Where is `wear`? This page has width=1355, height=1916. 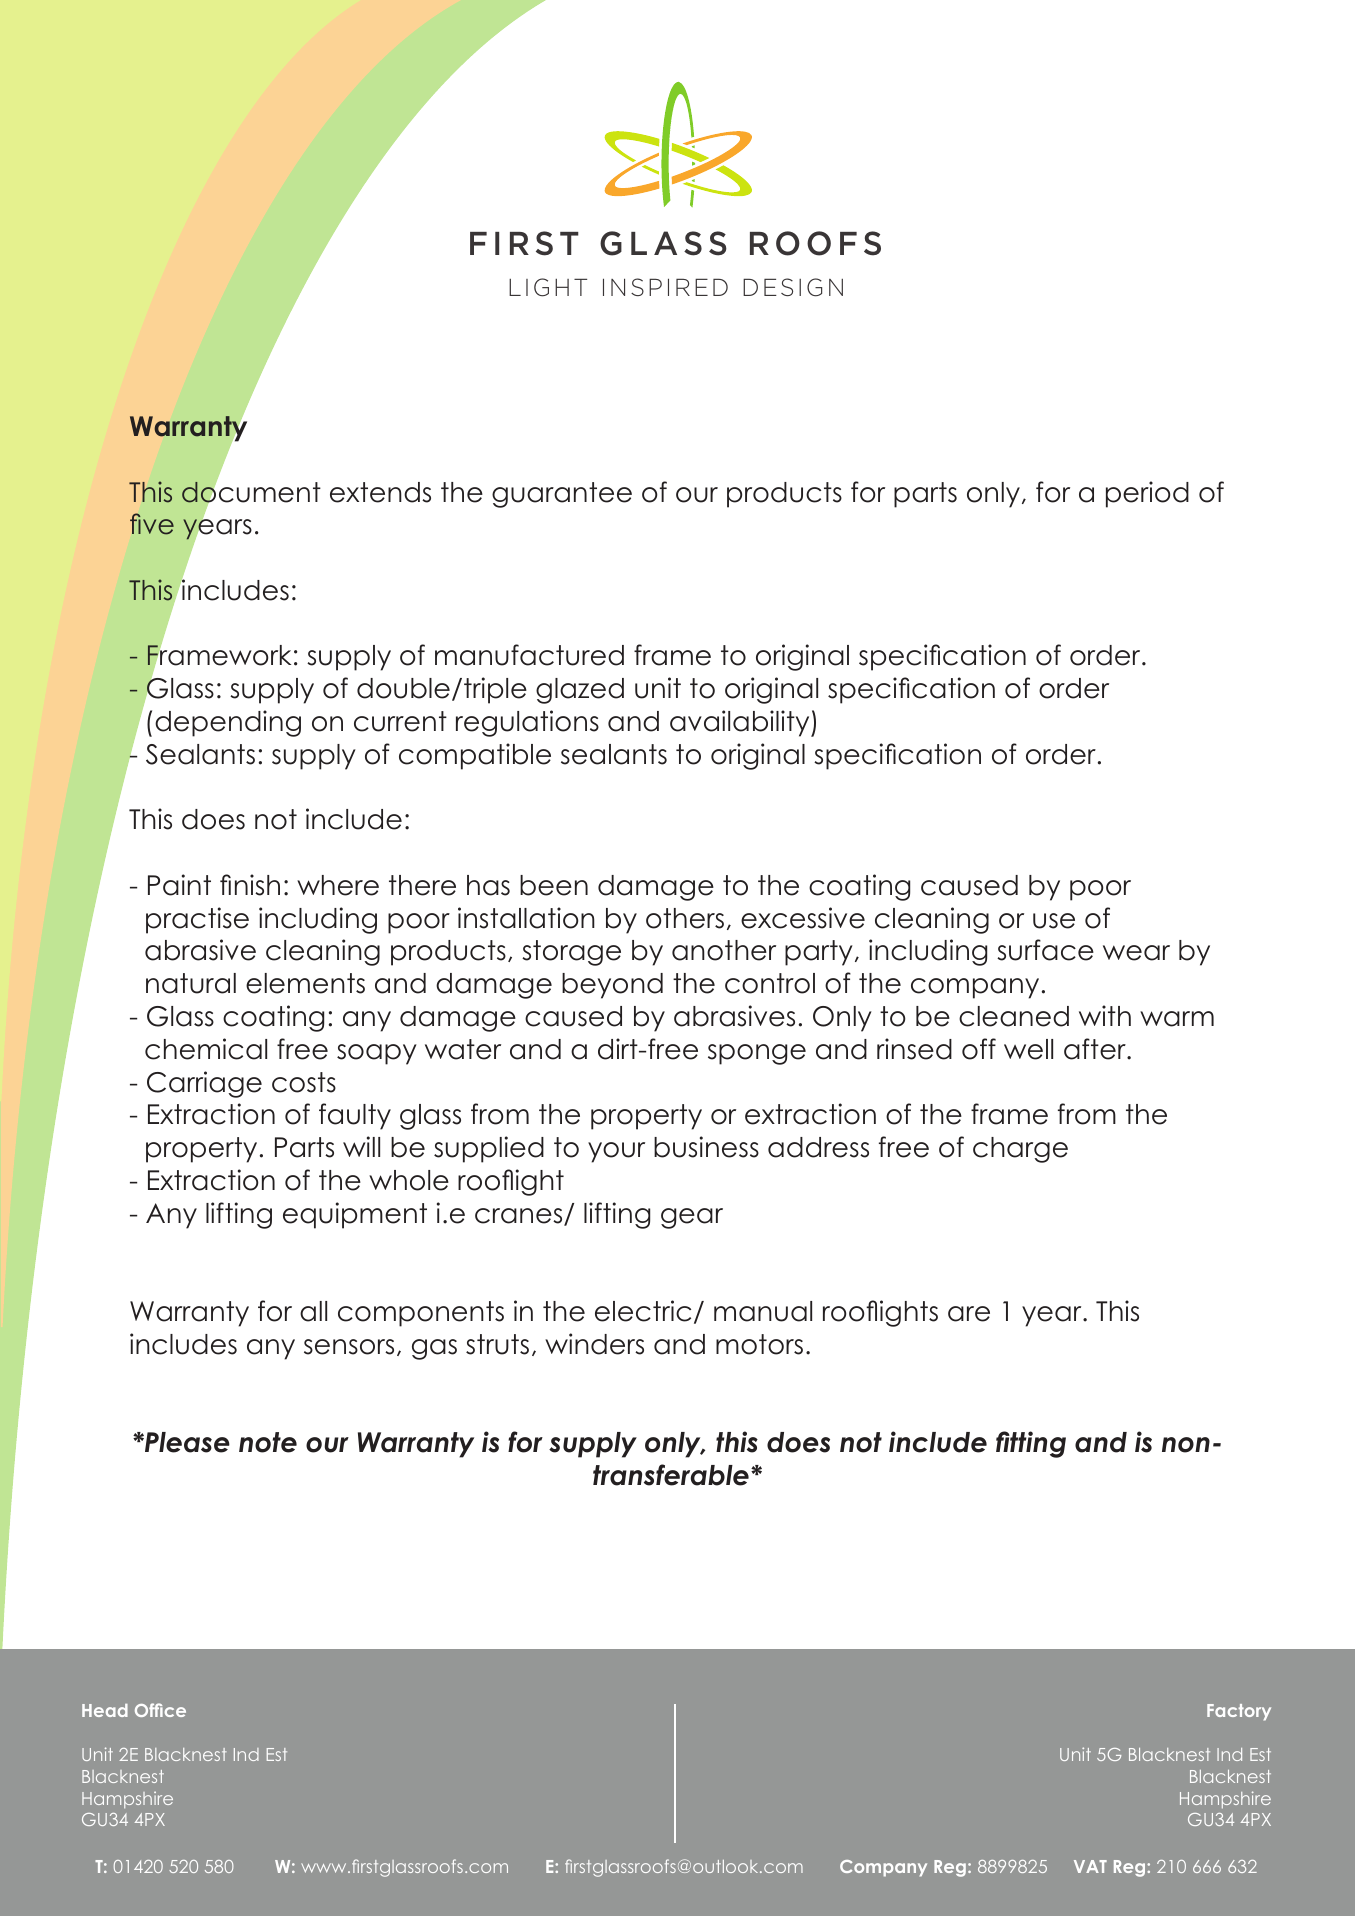
wear is located at coordinates (1136, 953).
